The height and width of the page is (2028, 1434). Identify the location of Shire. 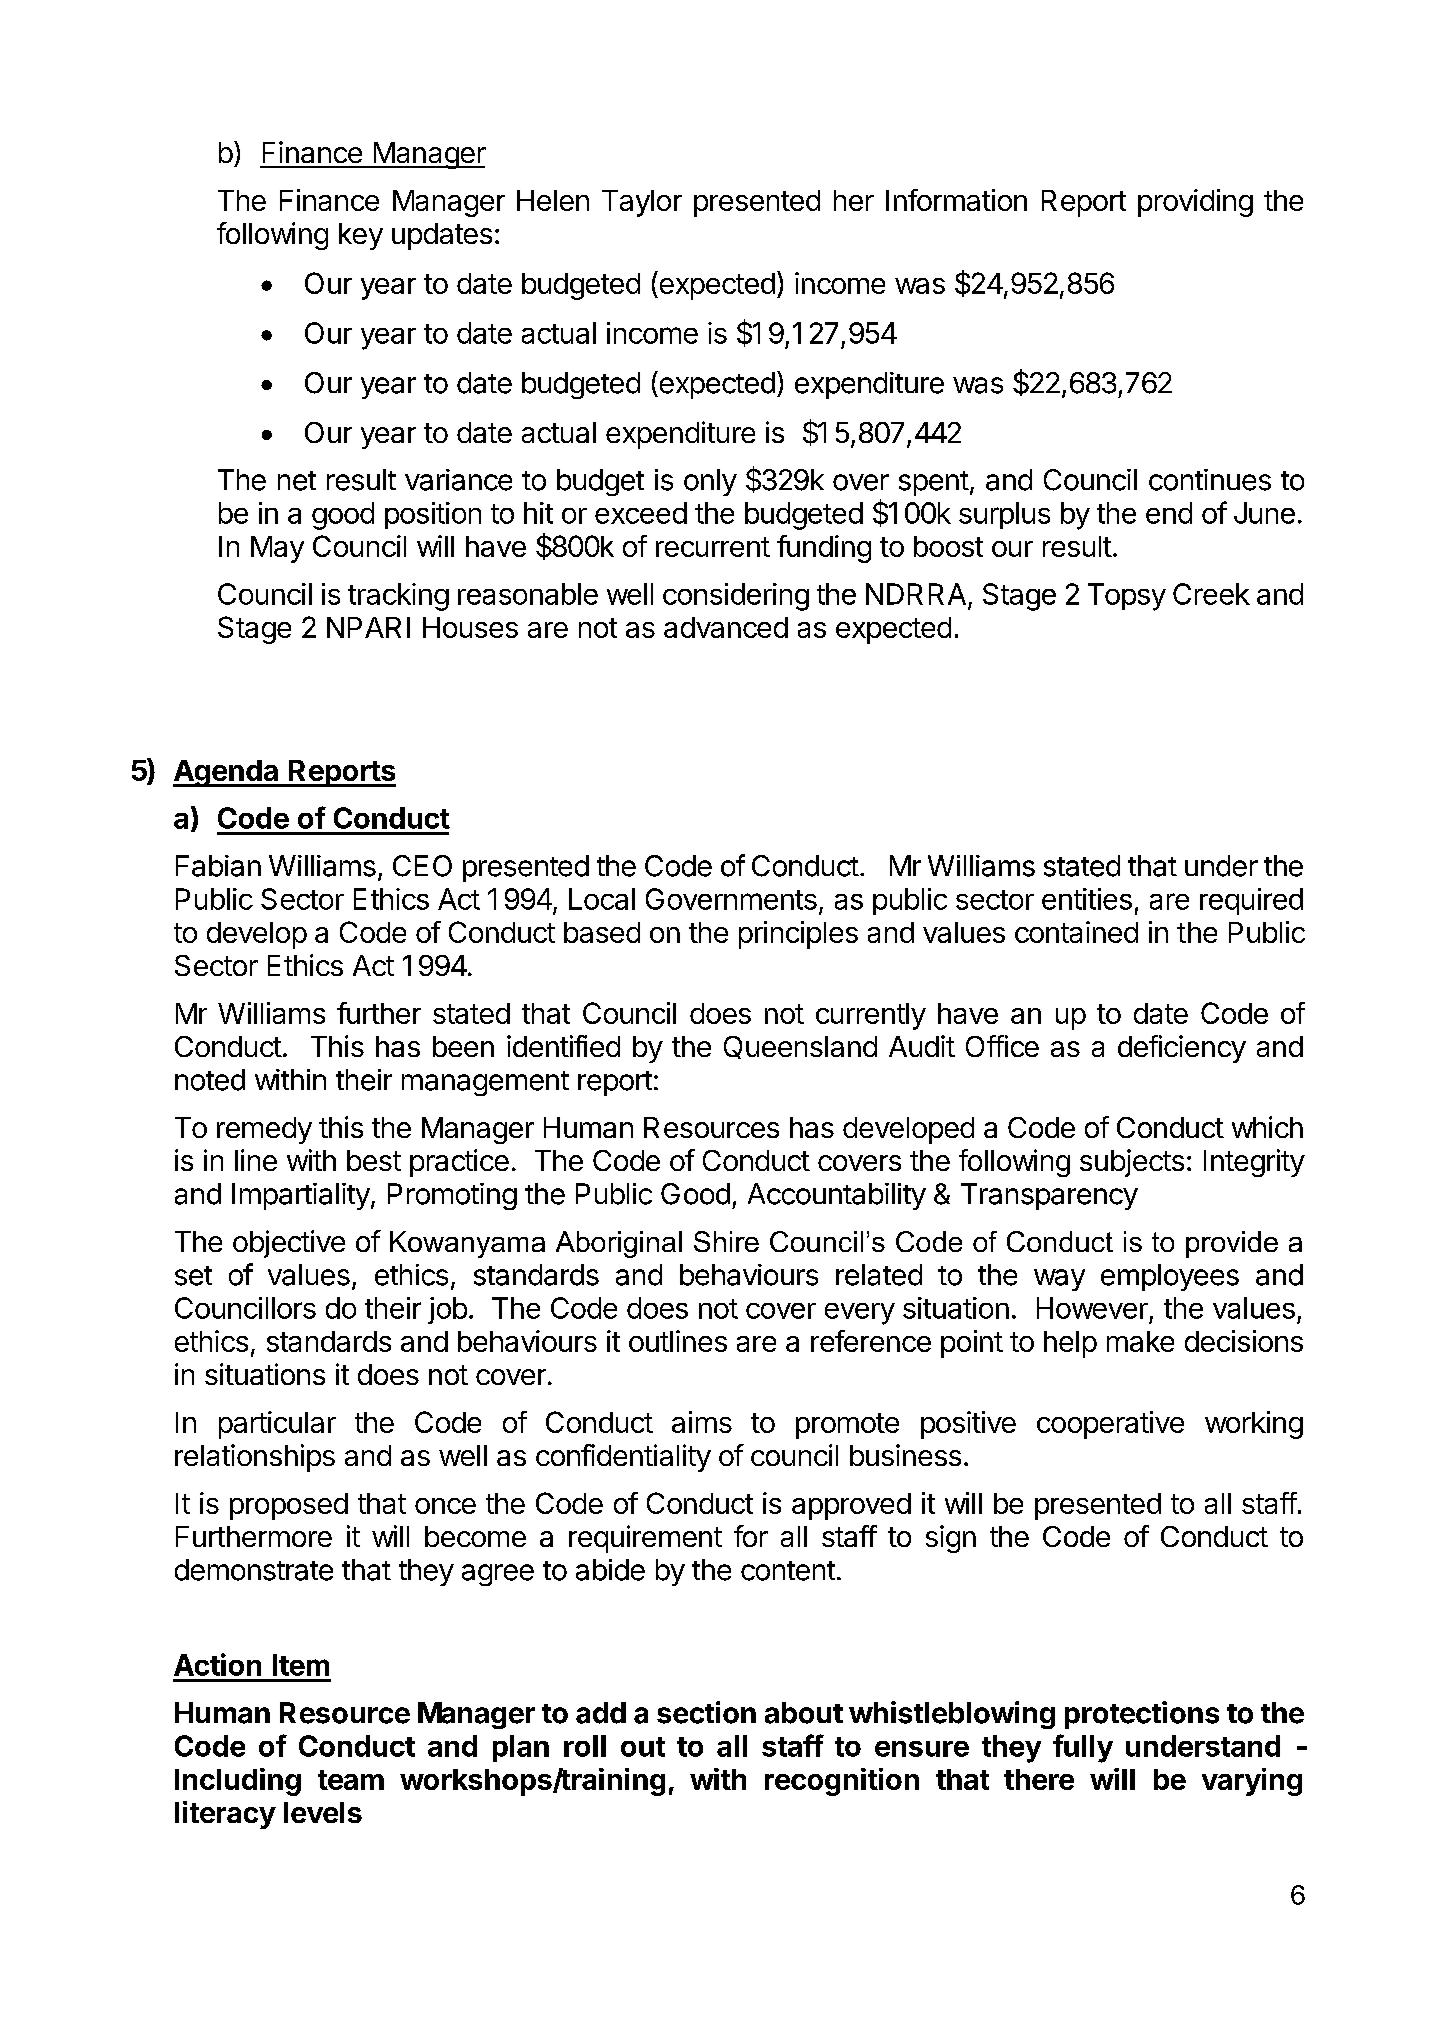
(726, 1241).
